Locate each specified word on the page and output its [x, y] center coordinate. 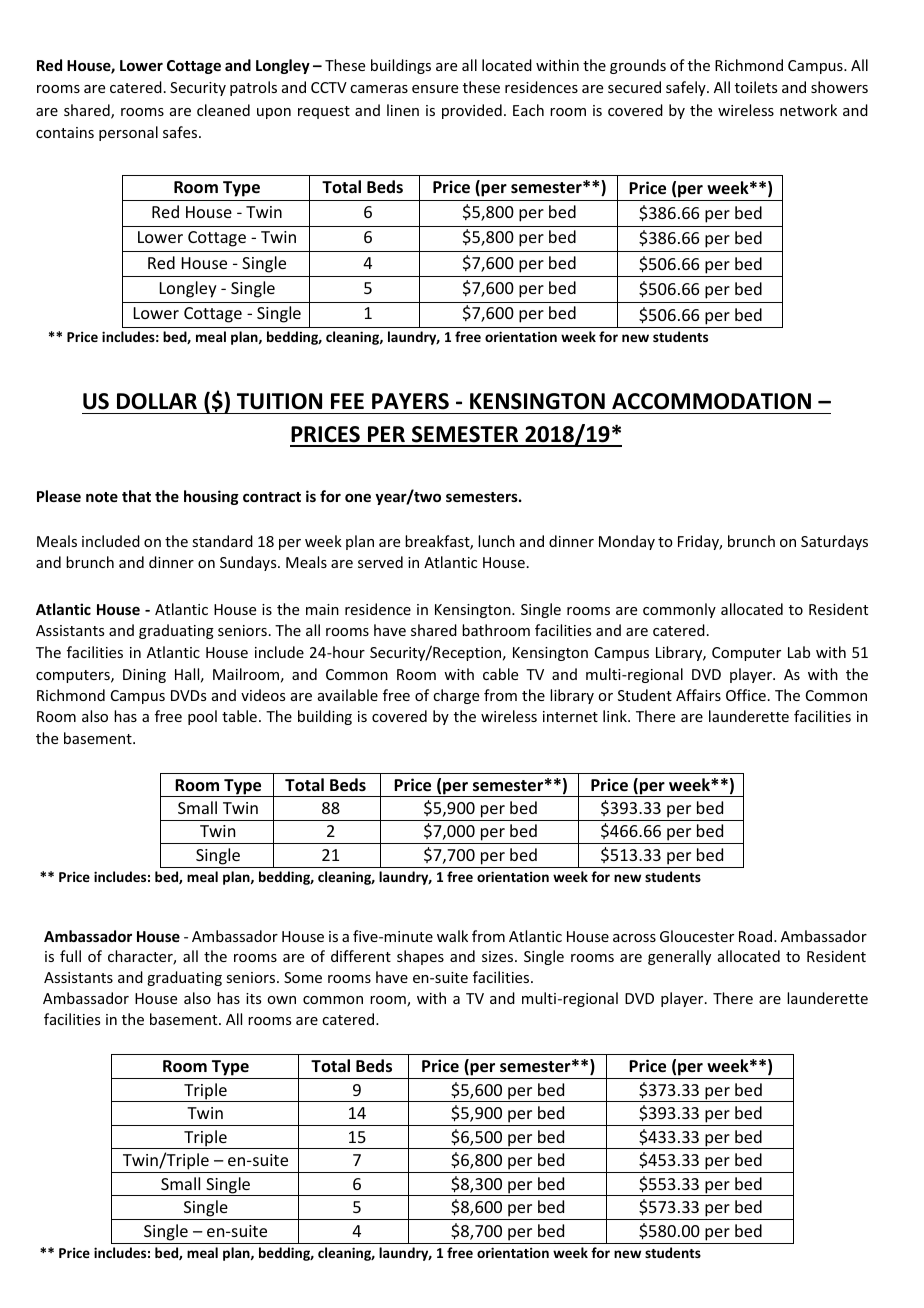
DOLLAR [157, 401]
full [70, 956]
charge [456, 696]
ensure [435, 89]
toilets [756, 87]
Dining [144, 676]
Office [746, 695]
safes [181, 132]
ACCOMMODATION [711, 401]
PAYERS [410, 401]
